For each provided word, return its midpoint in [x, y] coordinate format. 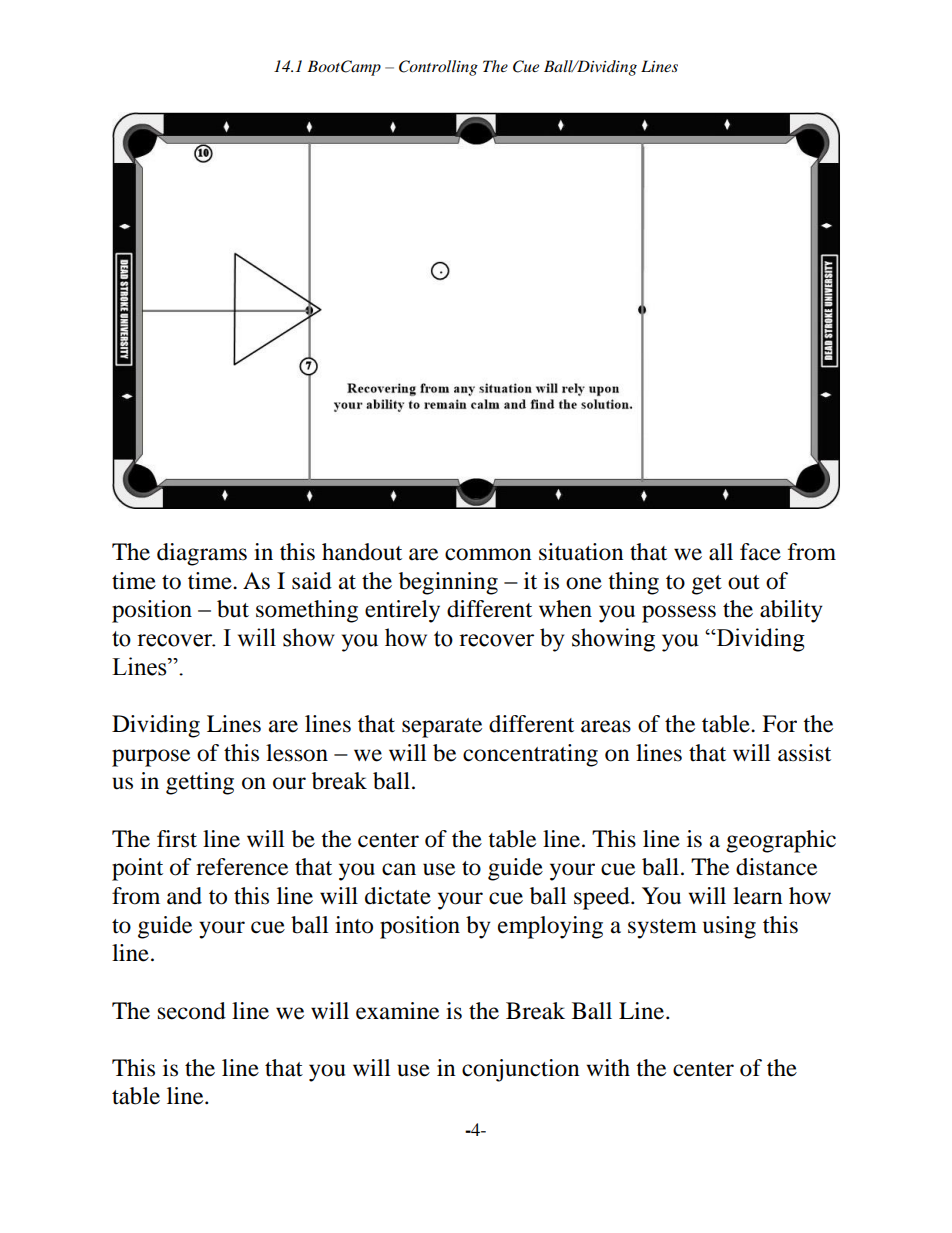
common [488, 554]
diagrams [202, 554]
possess [679, 614]
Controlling [438, 68]
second [192, 1011]
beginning [448, 583]
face [760, 552]
